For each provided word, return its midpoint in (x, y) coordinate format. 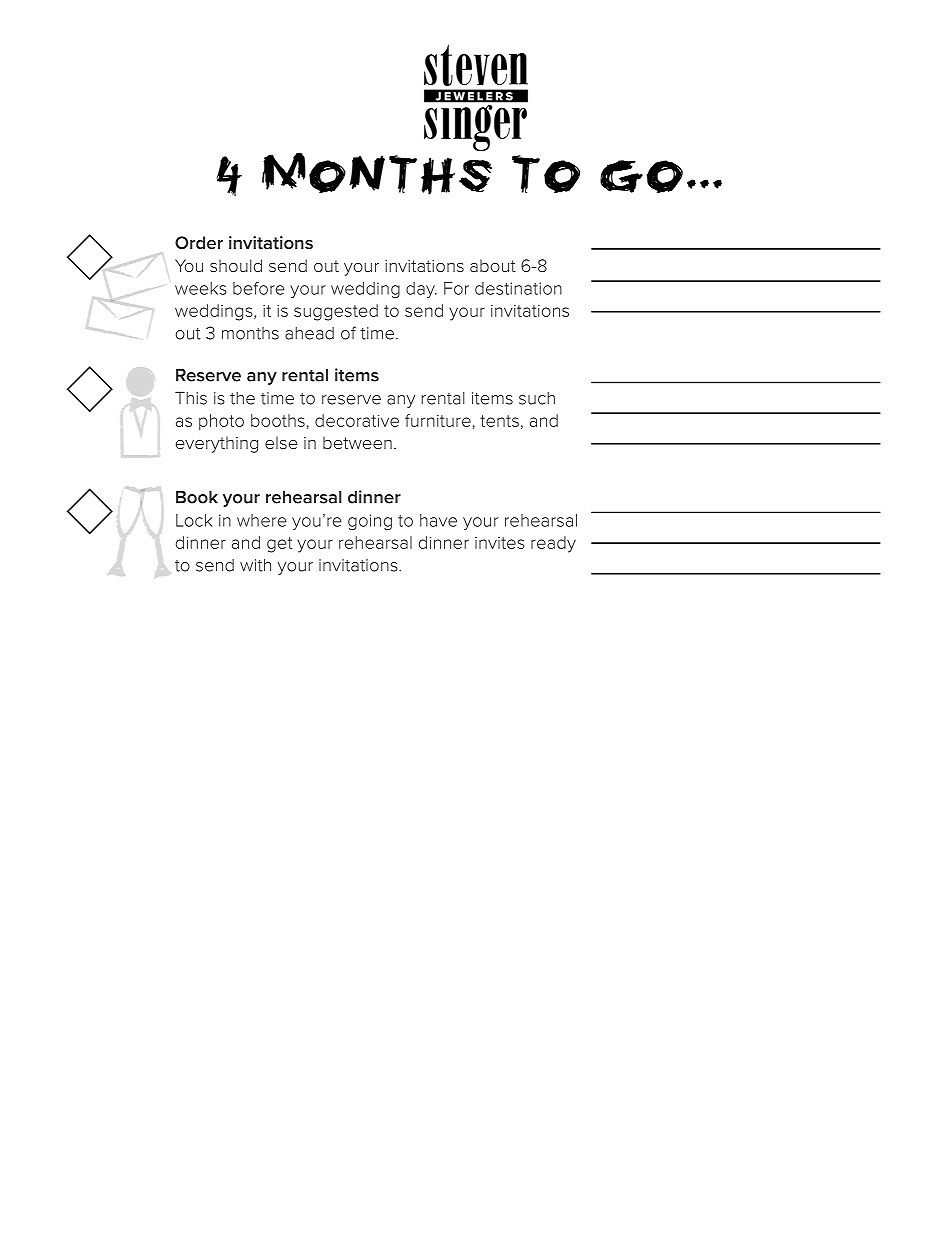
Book (197, 497)
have (438, 520)
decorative (357, 420)
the (242, 398)
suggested (336, 312)
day (421, 290)
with (255, 565)
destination (518, 288)
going (370, 522)
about (493, 265)
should (236, 265)
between (357, 442)
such (537, 398)
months (250, 333)
